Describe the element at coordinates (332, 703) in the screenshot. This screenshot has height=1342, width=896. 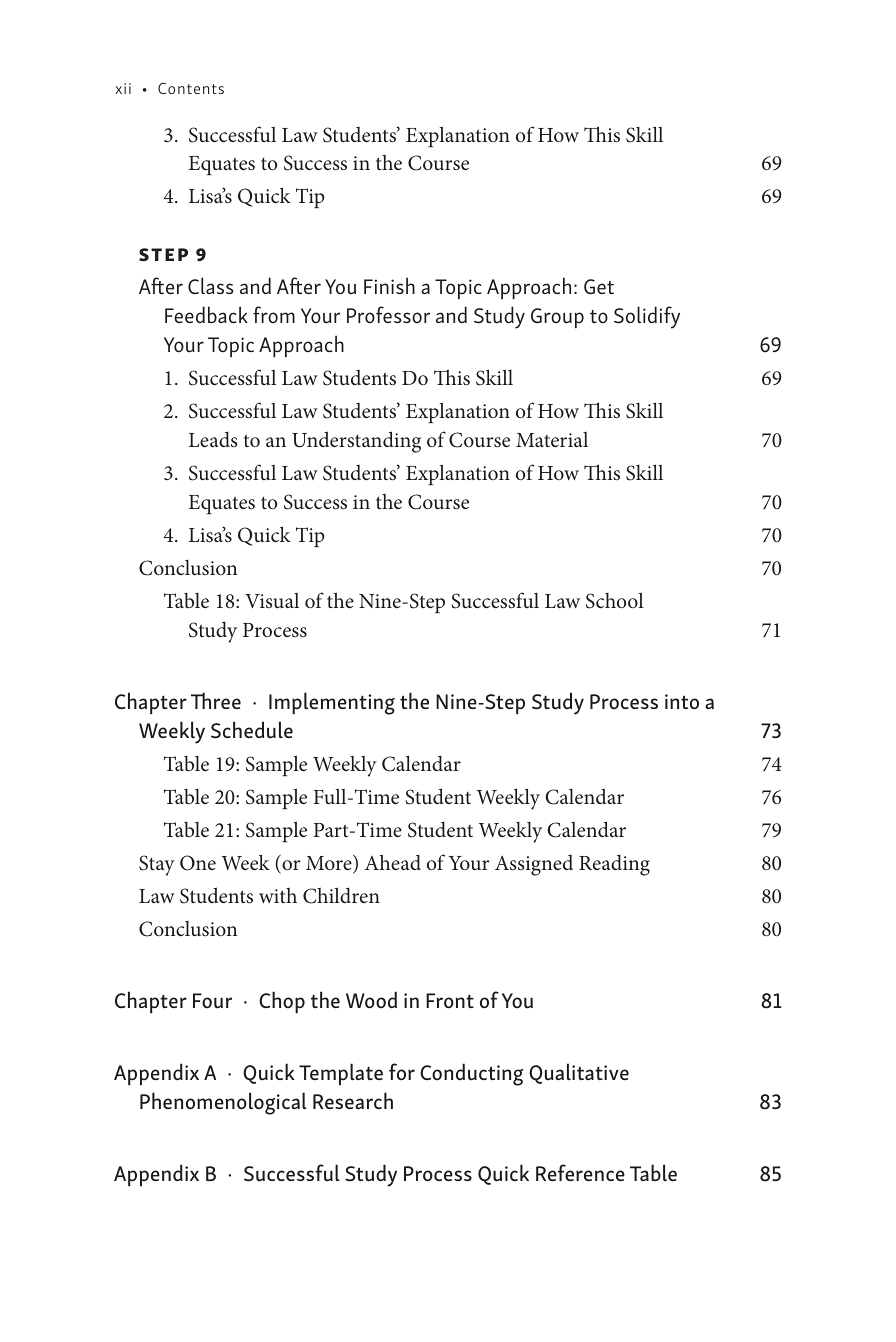
I see `Implementing` at that location.
